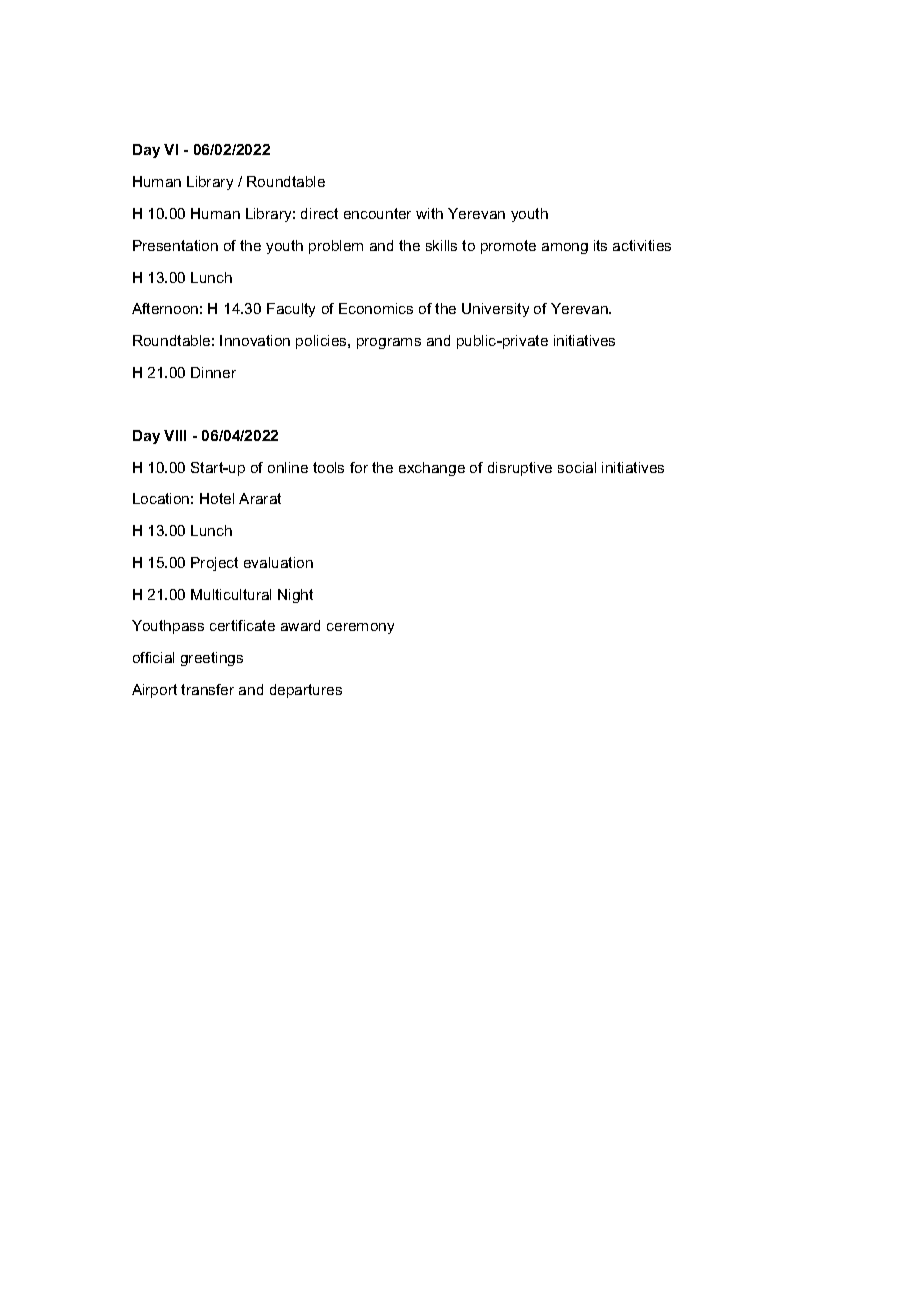  Describe the element at coordinates (577, 467) in the page. I see `social` at that location.
